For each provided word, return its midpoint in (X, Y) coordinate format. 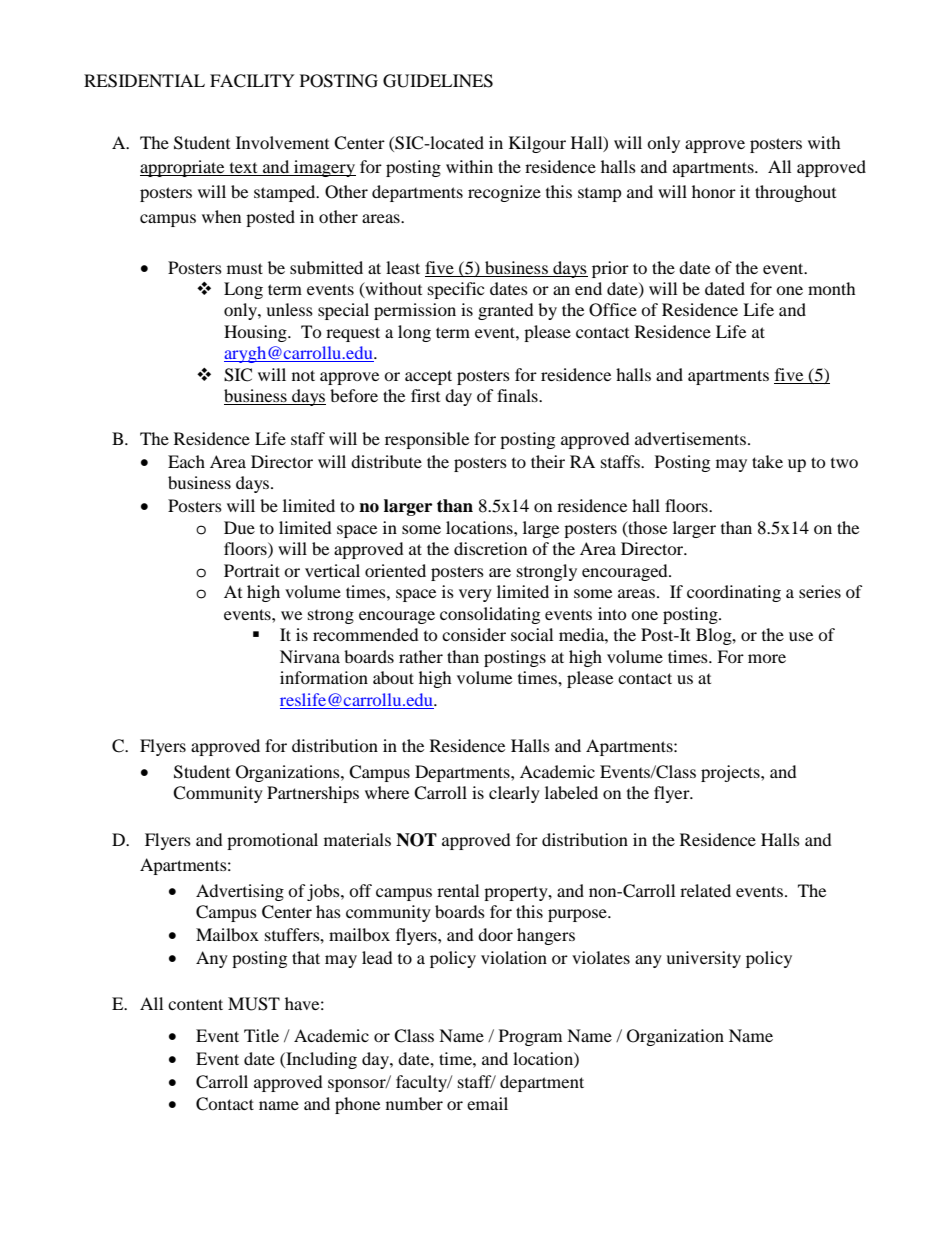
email (487, 1103)
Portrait (252, 570)
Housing (256, 333)
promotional (272, 841)
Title (261, 1035)
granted (506, 311)
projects (731, 773)
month (832, 288)
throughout (795, 193)
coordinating (734, 593)
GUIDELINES (438, 81)
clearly (514, 794)
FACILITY (252, 81)
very (475, 595)
